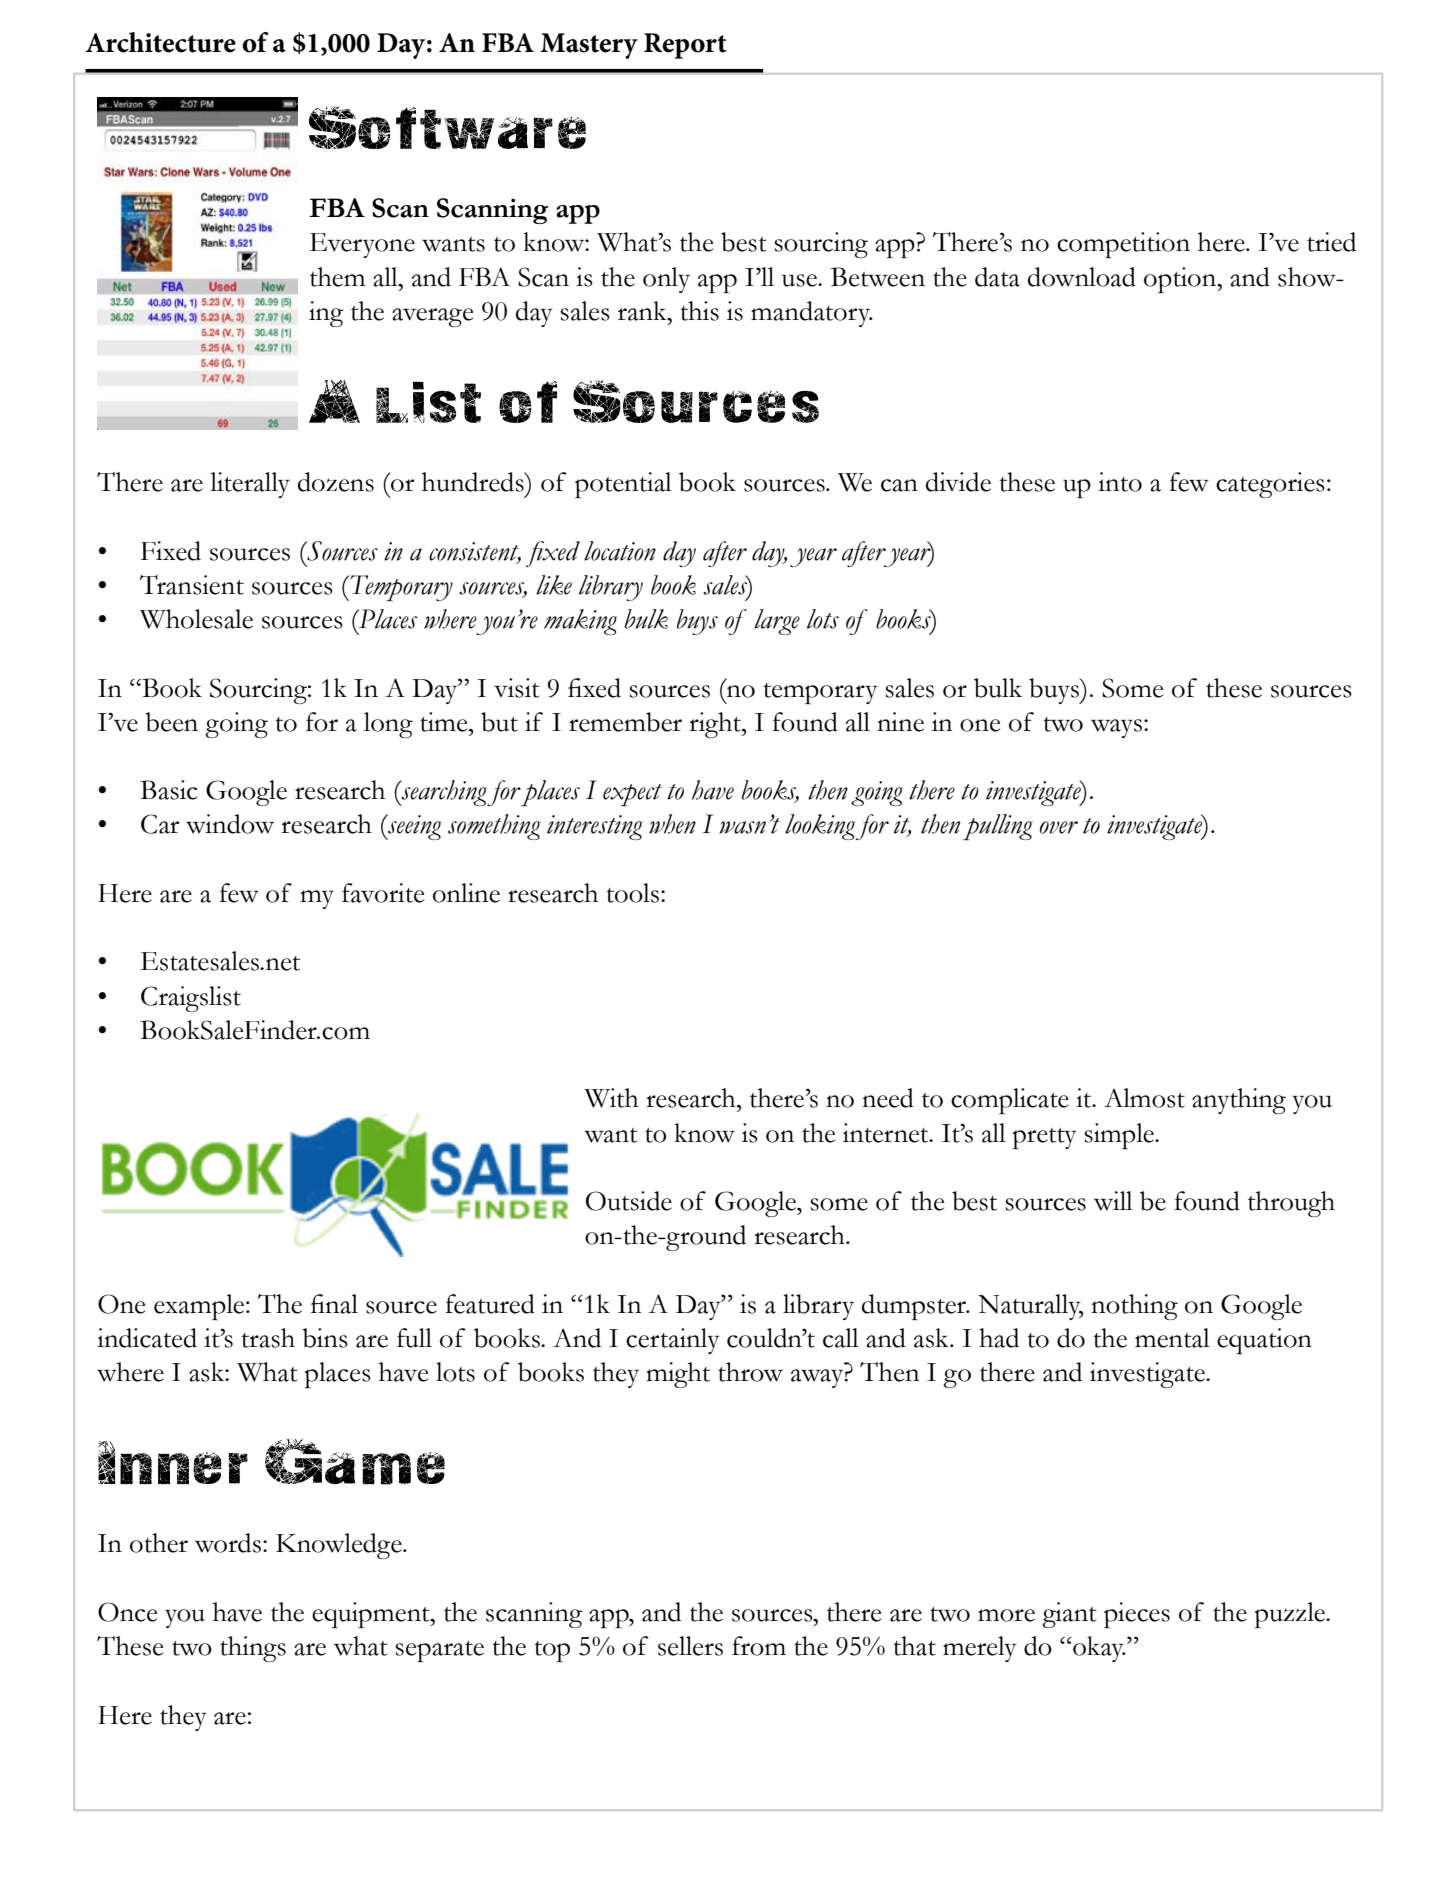 The width and height of the image is (1455, 1883). I want to click on ways, so click(1116, 728).
